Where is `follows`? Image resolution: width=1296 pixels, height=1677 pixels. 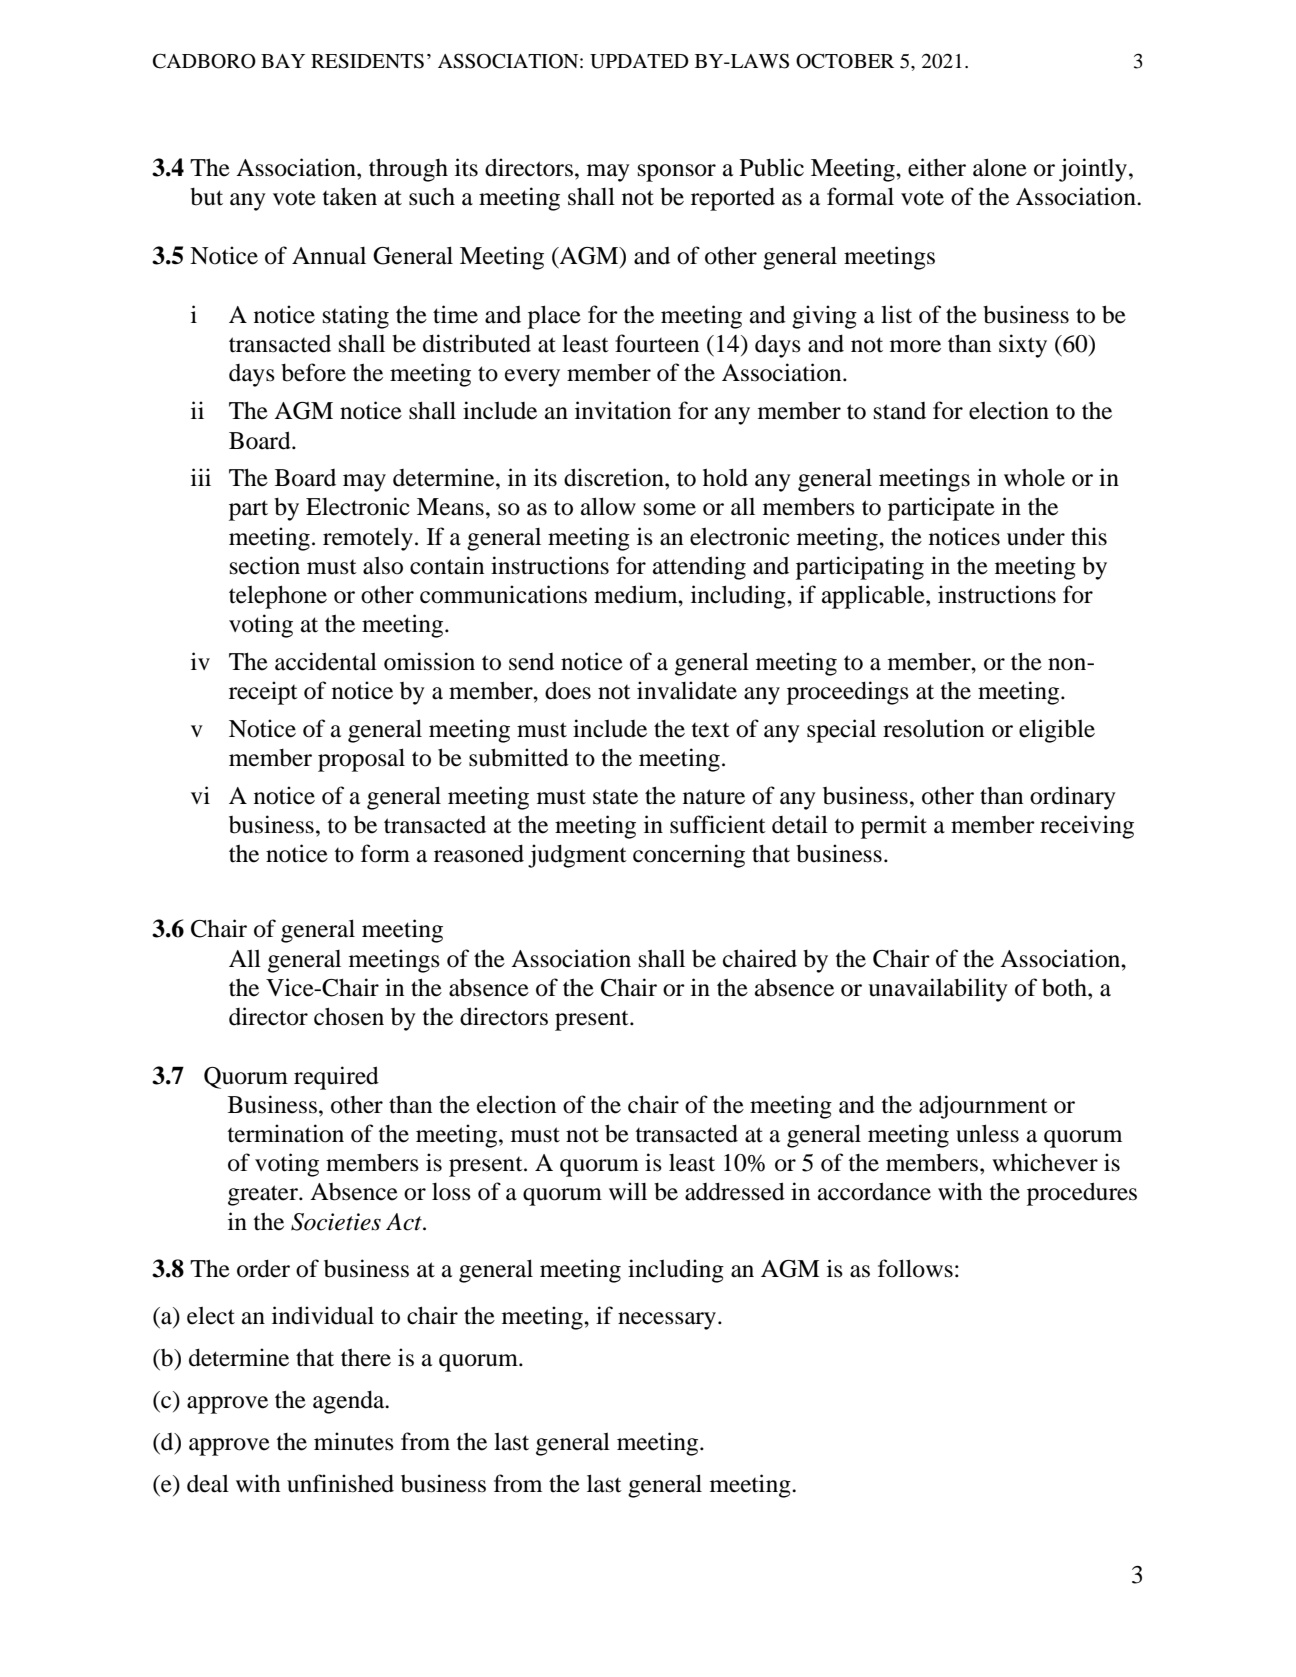 follows is located at coordinates (915, 1268).
